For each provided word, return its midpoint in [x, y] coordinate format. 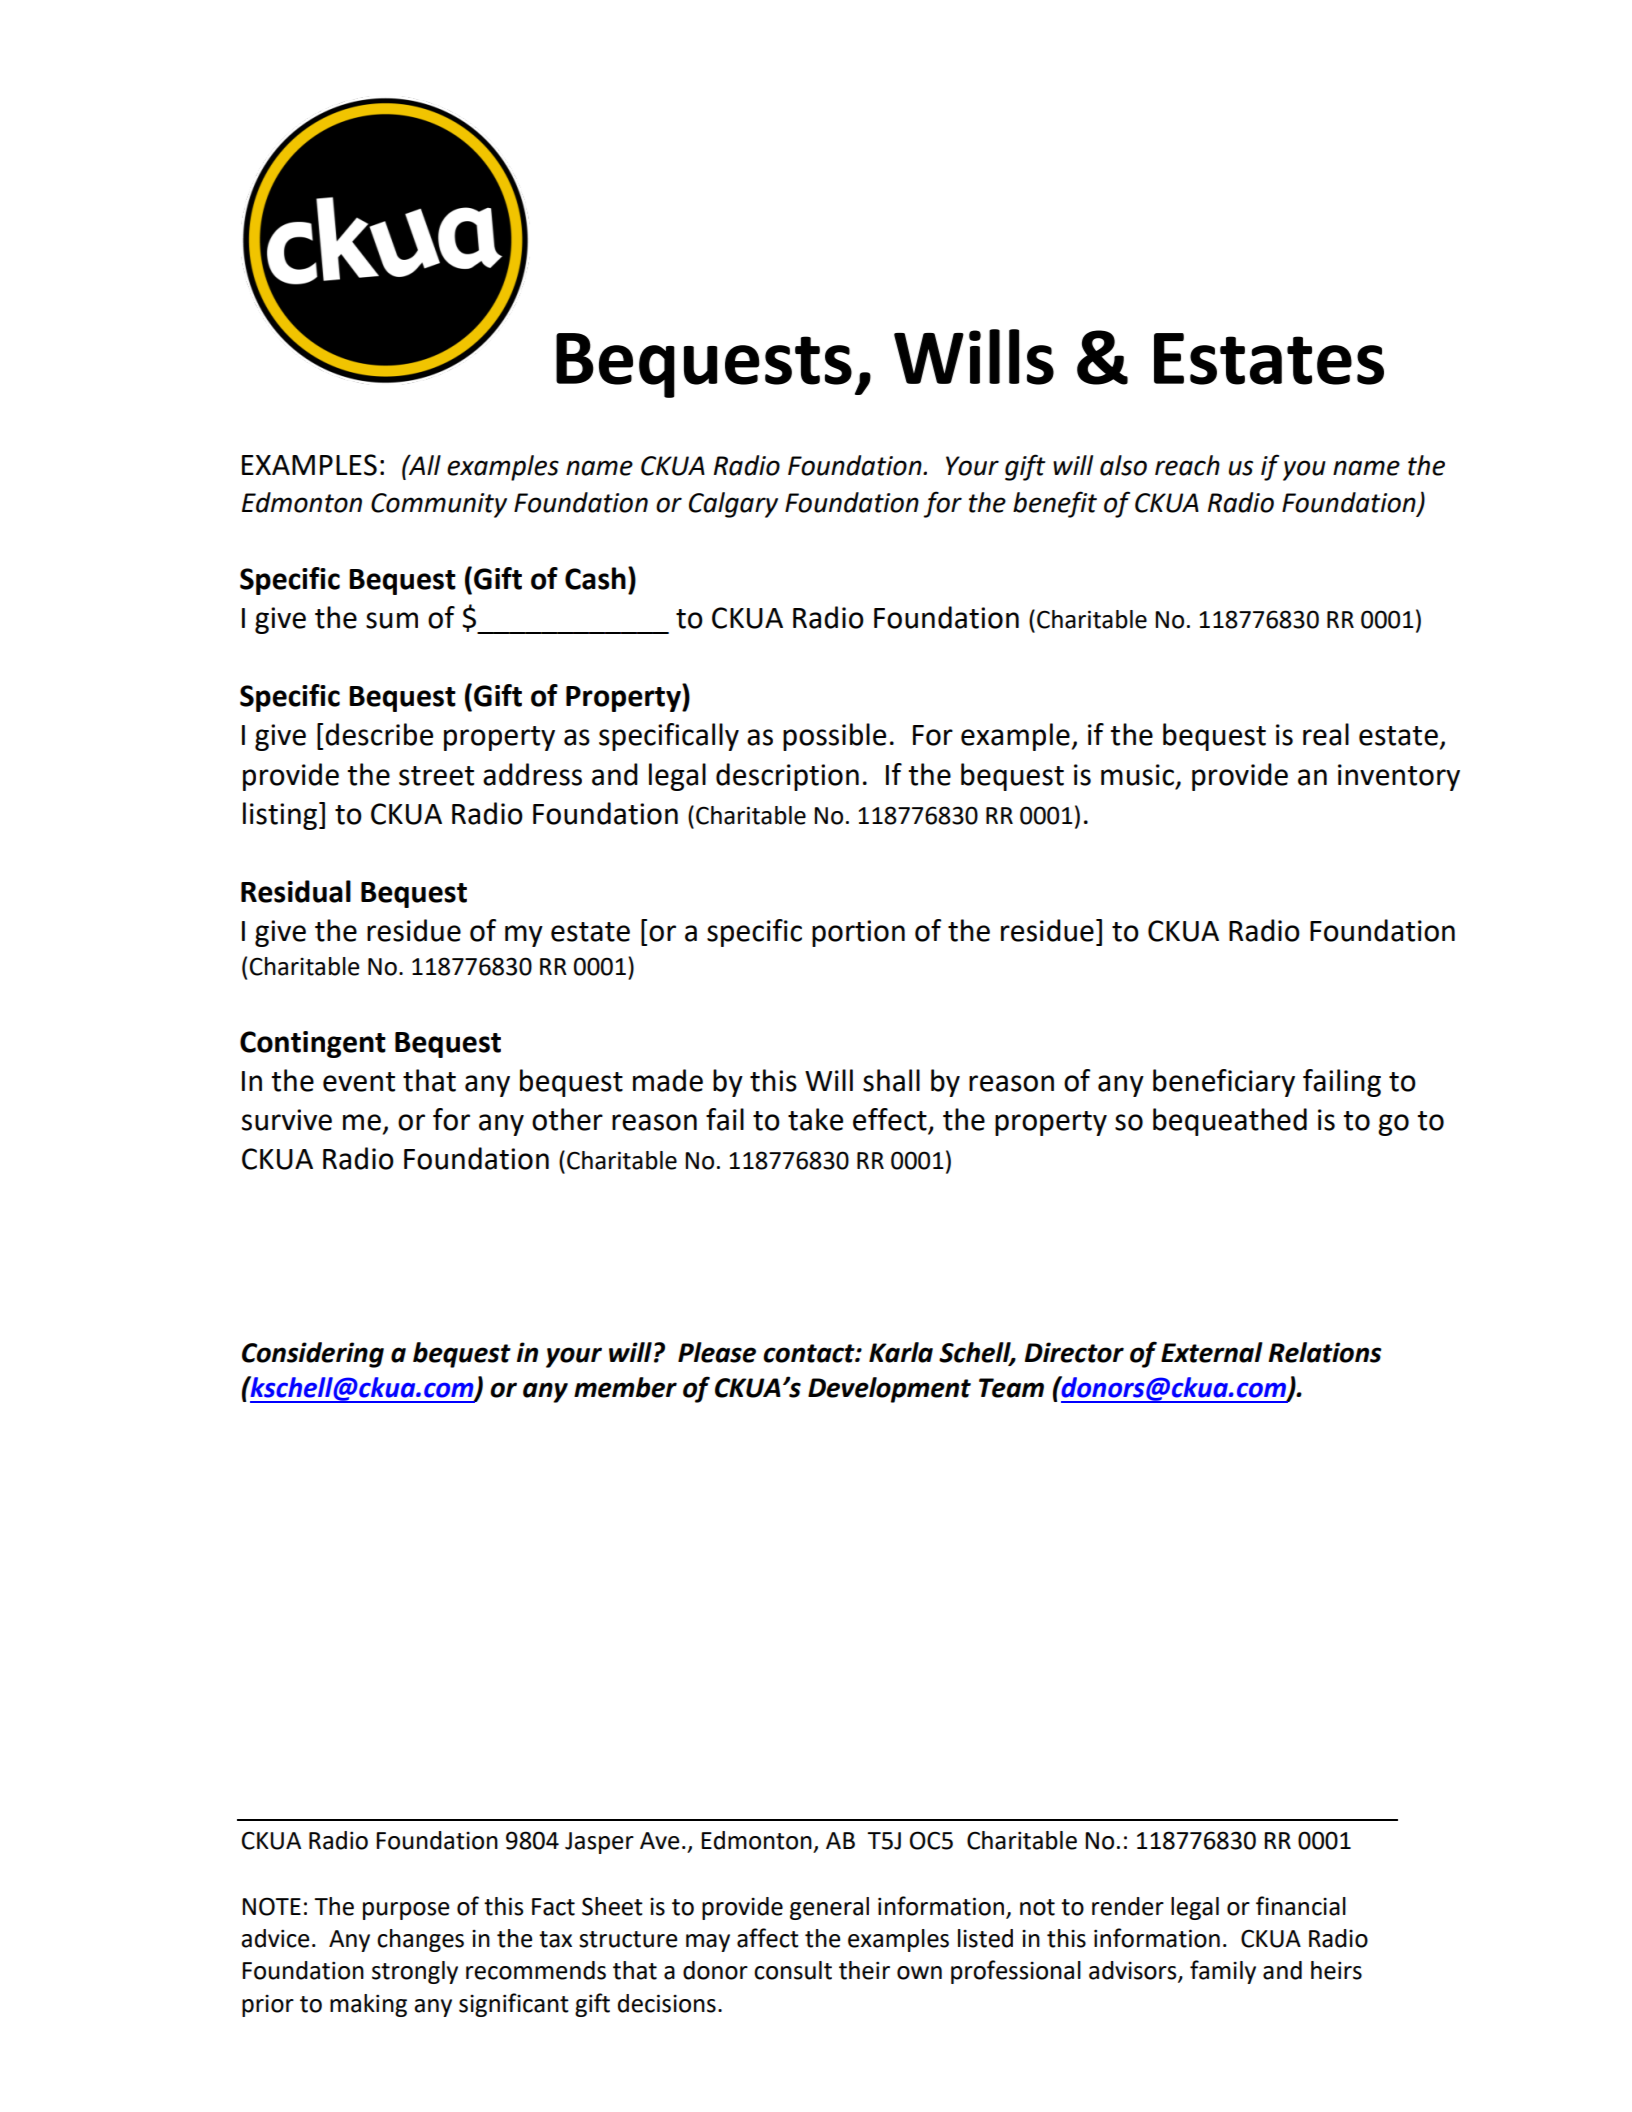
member [625, 1387]
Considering [313, 1355]
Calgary [733, 505]
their [864, 1970]
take [815, 1119]
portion [858, 933]
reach [1187, 465]
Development [889, 1390]
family [1223, 1972]
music [1137, 775]
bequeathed [1230, 1122]
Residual [296, 891]
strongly [415, 1972]
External [1212, 1352]
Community [439, 505]
